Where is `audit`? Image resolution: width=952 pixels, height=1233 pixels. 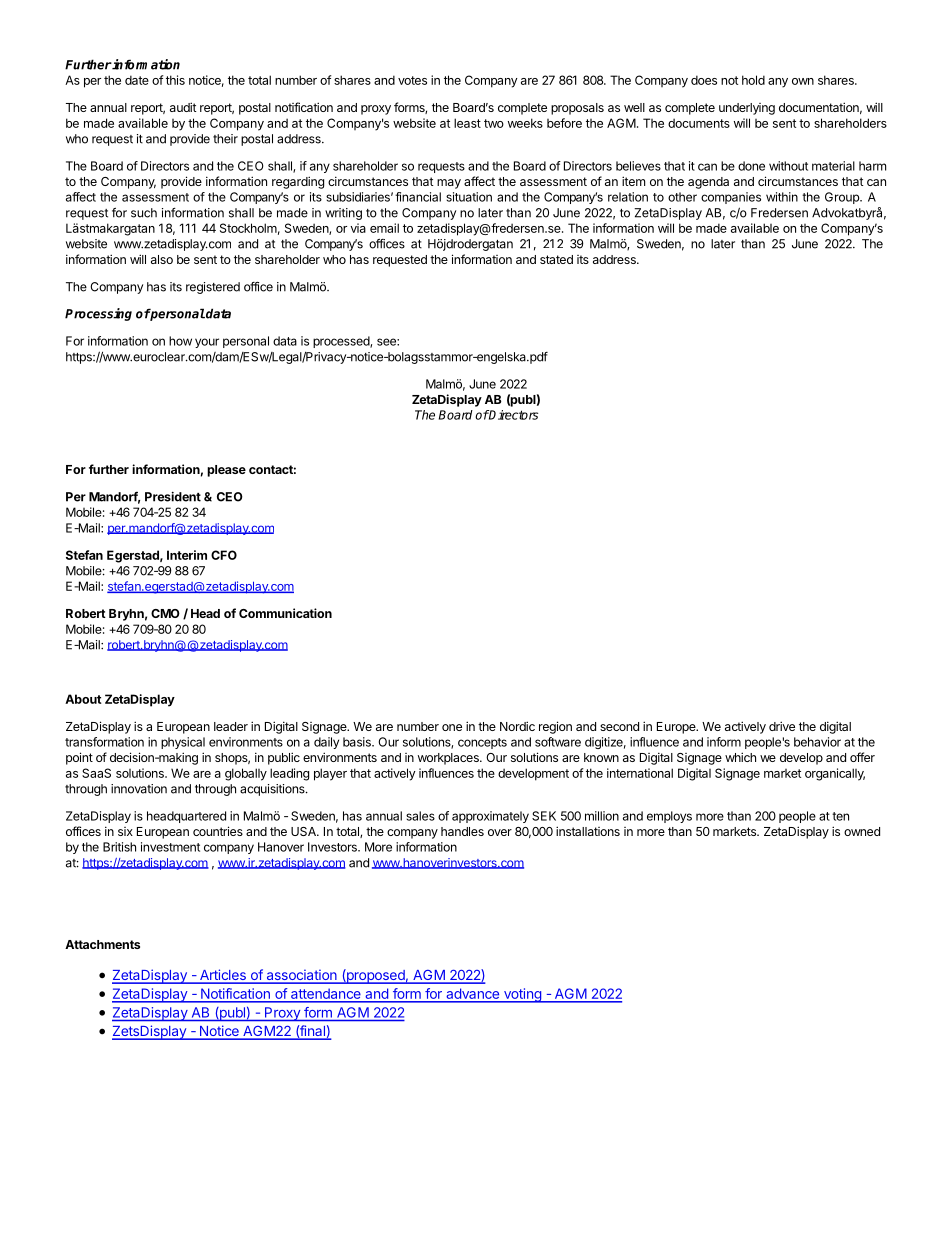 audit is located at coordinates (183, 107).
